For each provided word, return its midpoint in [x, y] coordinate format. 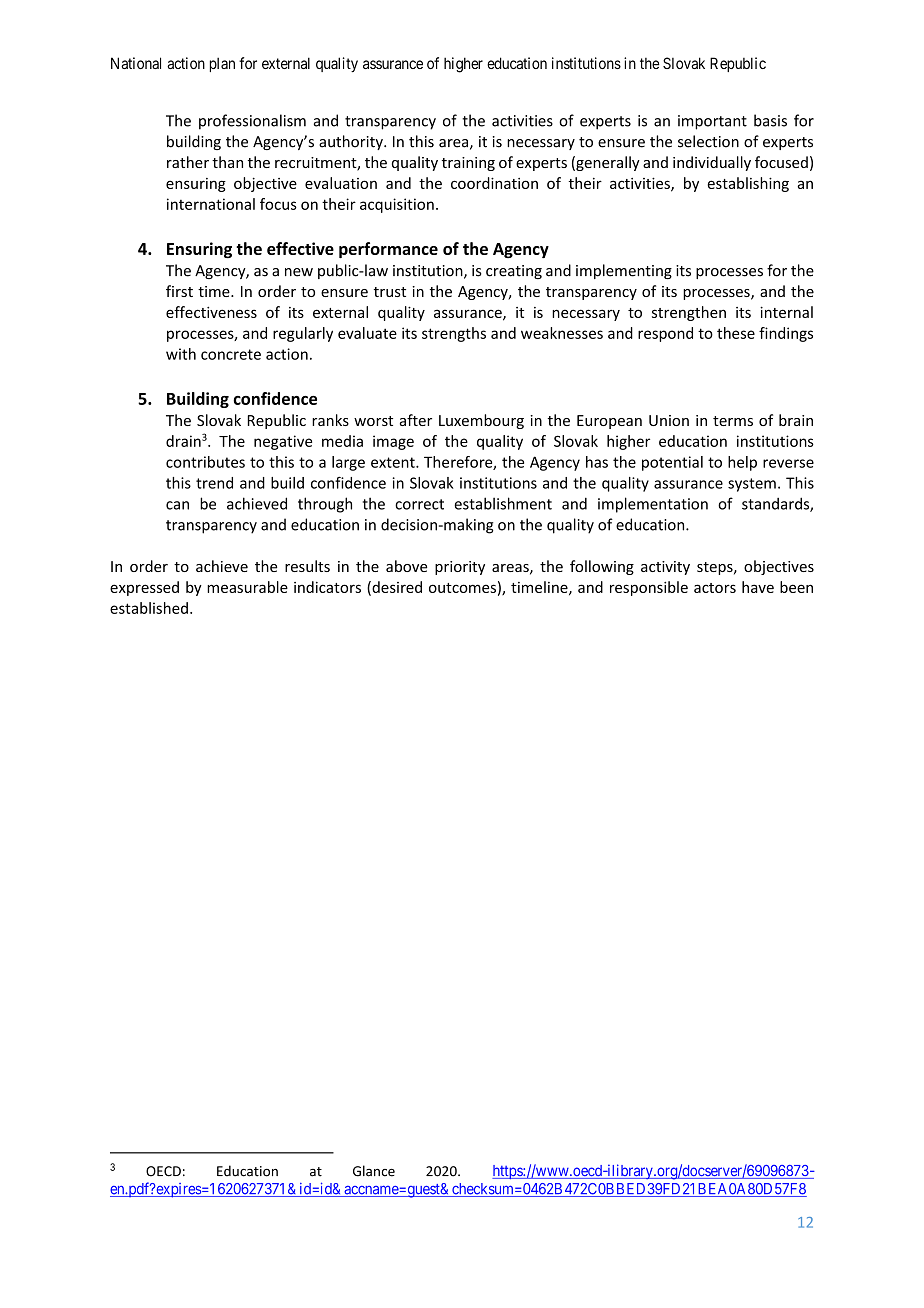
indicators [327, 587]
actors [715, 588]
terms [733, 421]
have [758, 587]
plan [222, 64]
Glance [374, 1171]
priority [460, 568]
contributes [205, 462]
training [468, 164]
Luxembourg [481, 421]
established [149, 608]
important [712, 122]
